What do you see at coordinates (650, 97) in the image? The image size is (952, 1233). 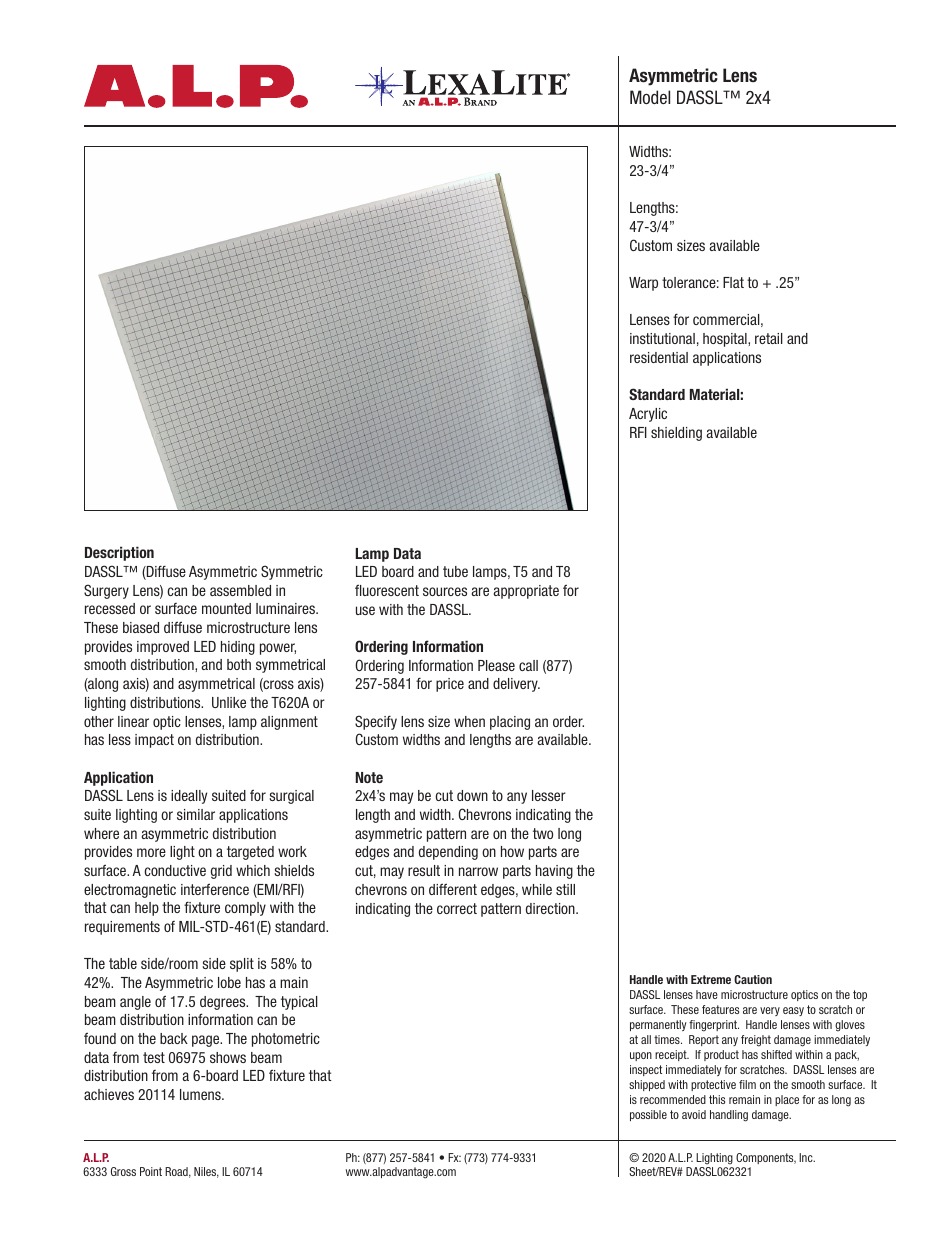 I see `Model` at bounding box center [650, 97].
